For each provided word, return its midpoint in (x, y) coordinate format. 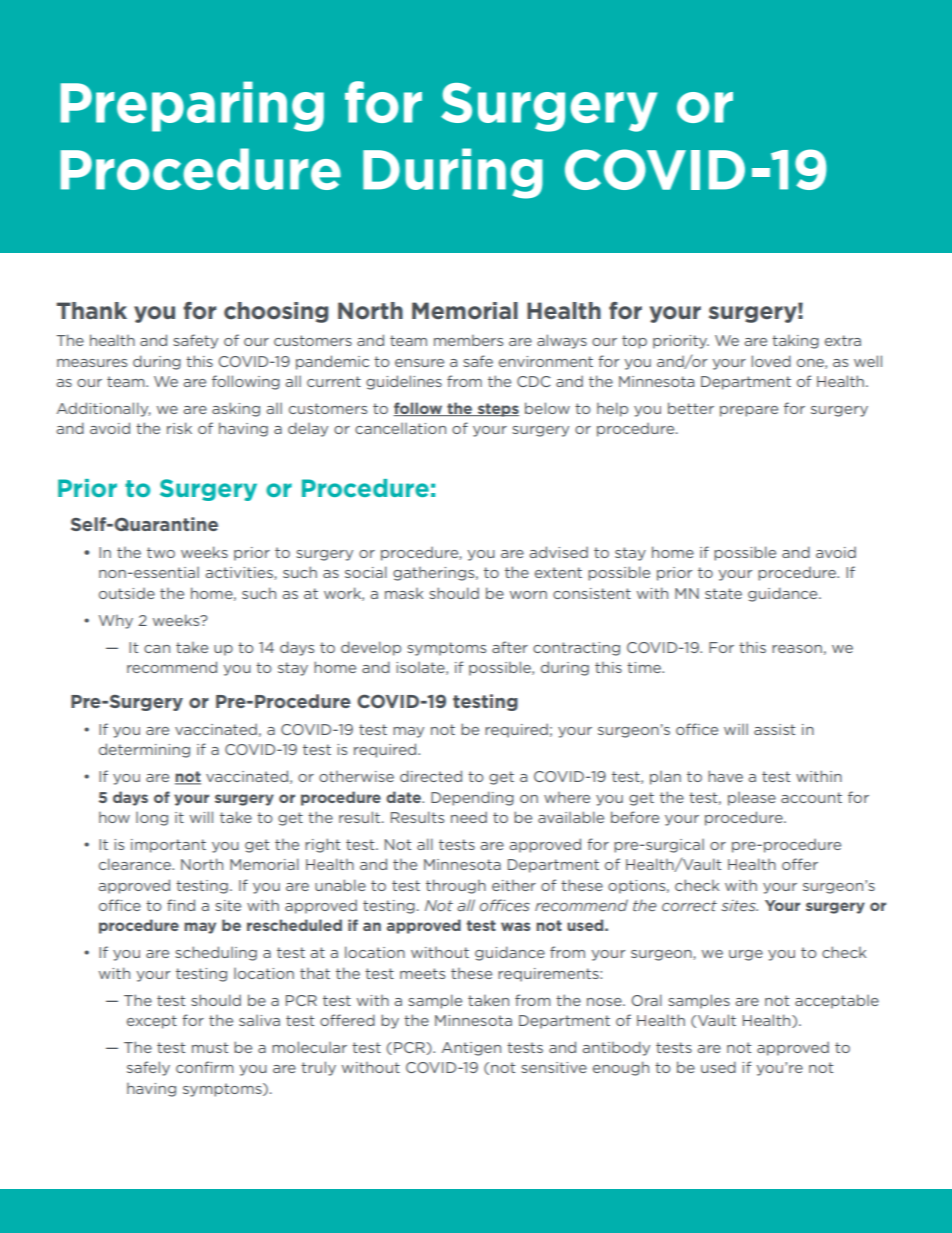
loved (771, 361)
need (469, 817)
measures (92, 363)
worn (528, 595)
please (752, 799)
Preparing (192, 106)
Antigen (471, 1049)
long (152, 819)
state (723, 593)
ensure (419, 363)
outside (127, 593)
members (468, 340)
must (210, 1047)
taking (795, 342)
